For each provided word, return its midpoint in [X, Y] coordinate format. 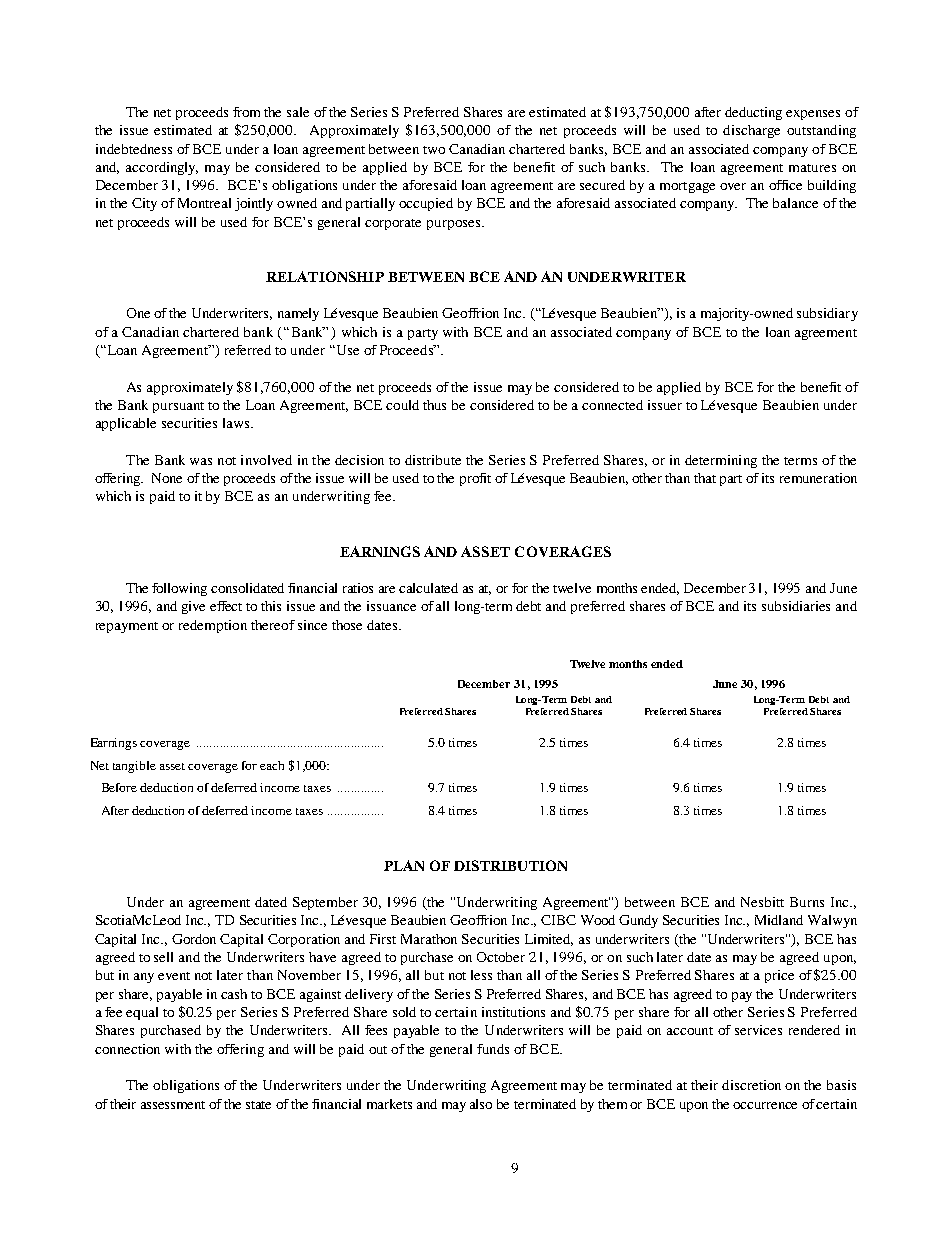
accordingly [162, 168]
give [193, 607]
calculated [428, 588]
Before [119, 787]
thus [434, 405]
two [434, 150]
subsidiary [827, 314]
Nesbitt [762, 902]
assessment [173, 1105]
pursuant [178, 407]
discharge [751, 131]
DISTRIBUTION [510, 865]
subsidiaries [796, 606]
